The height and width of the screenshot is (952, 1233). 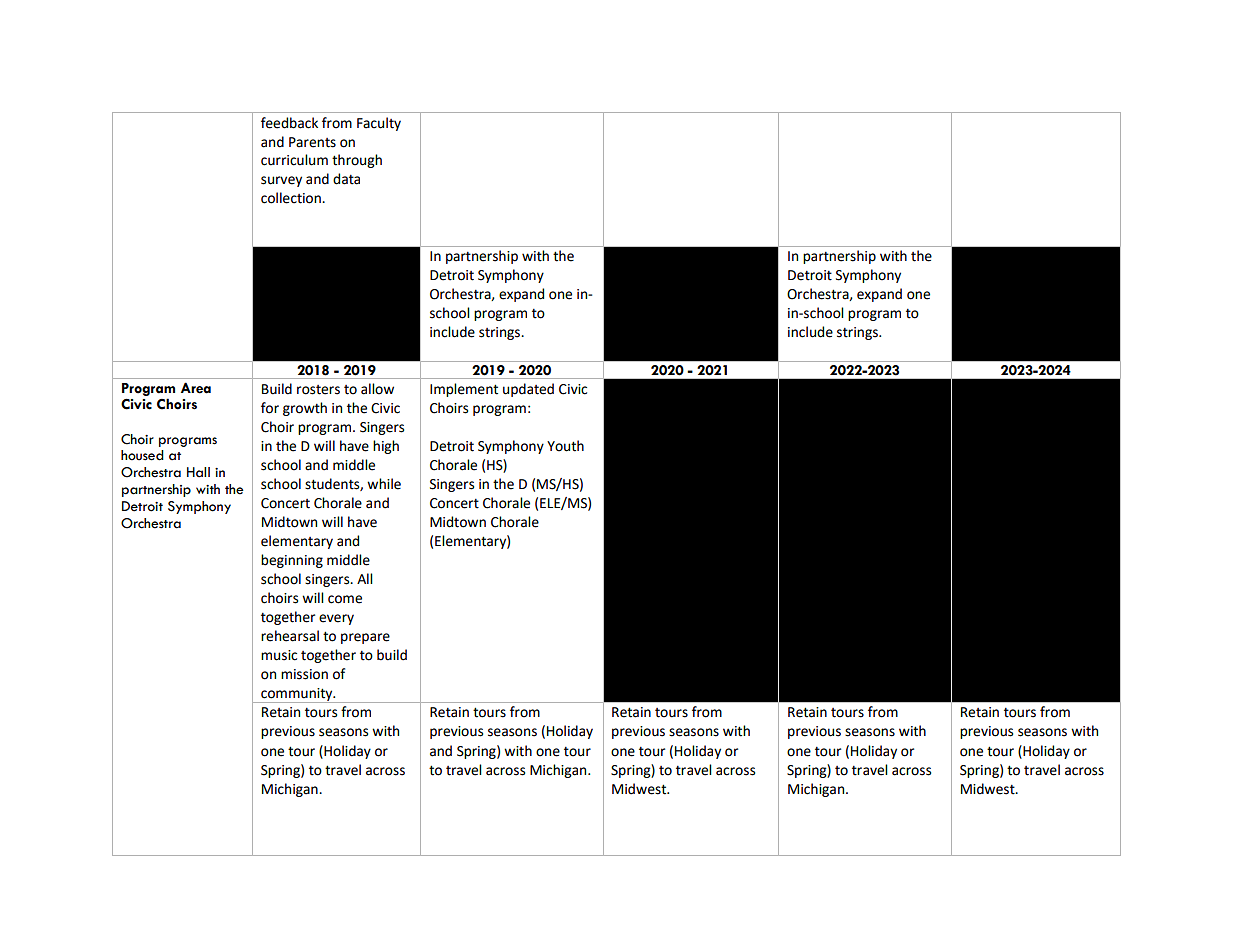 What do you see at coordinates (289, 123) in the screenshot?
I see `feedback` at bounding box center [289, 123].
